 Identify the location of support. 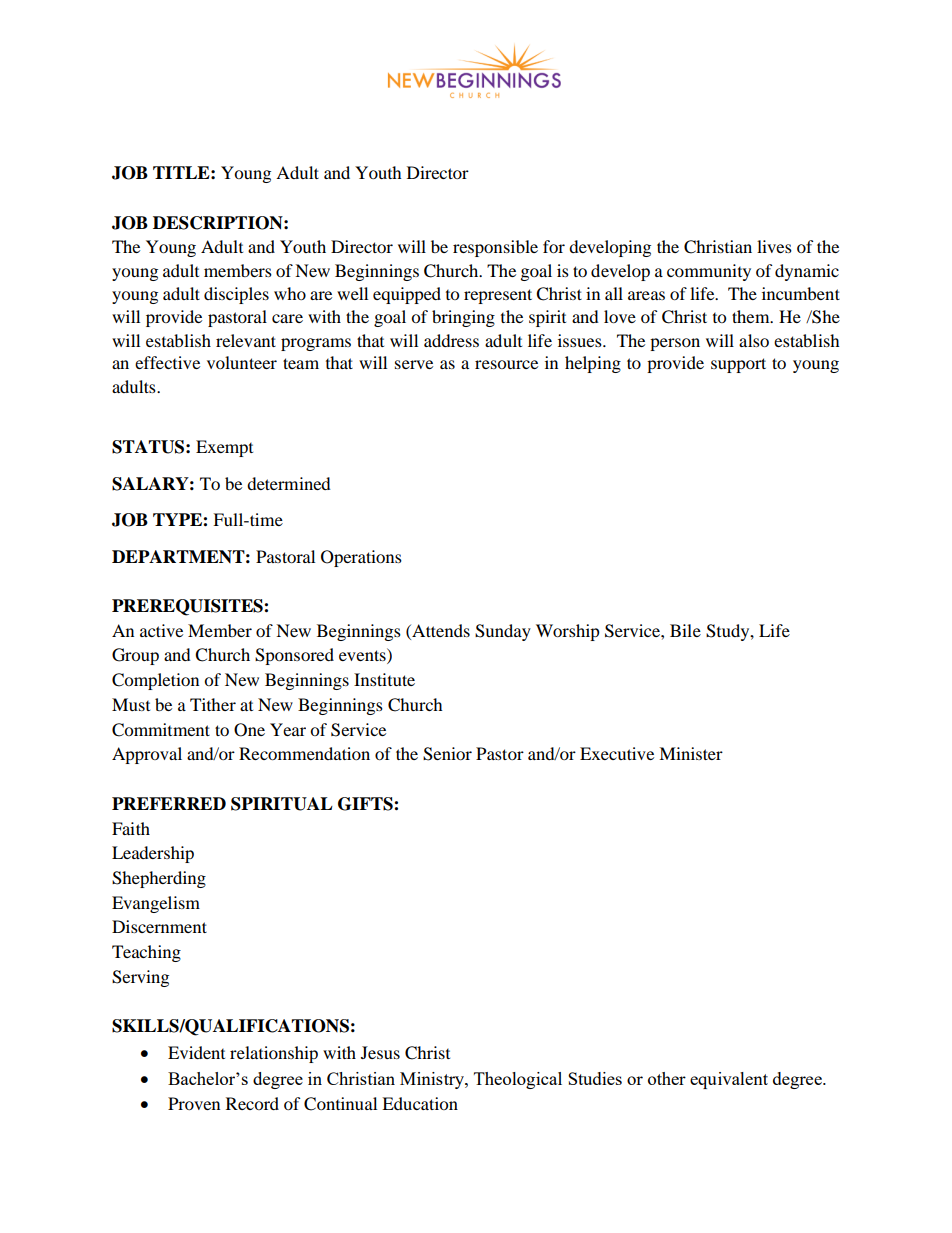
(738, 365).
